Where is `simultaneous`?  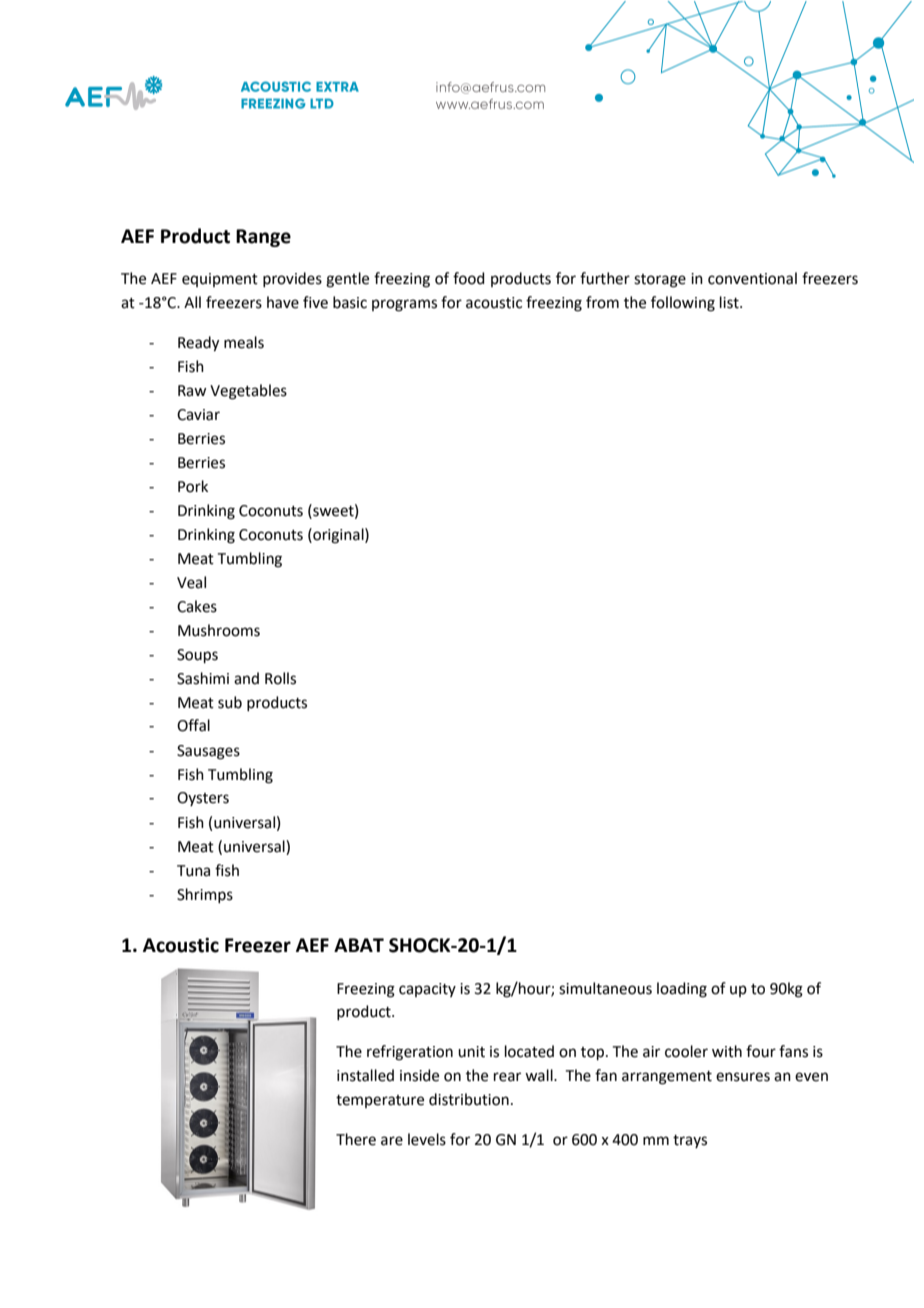
simultaneous is located at coordinates (605, 988).
